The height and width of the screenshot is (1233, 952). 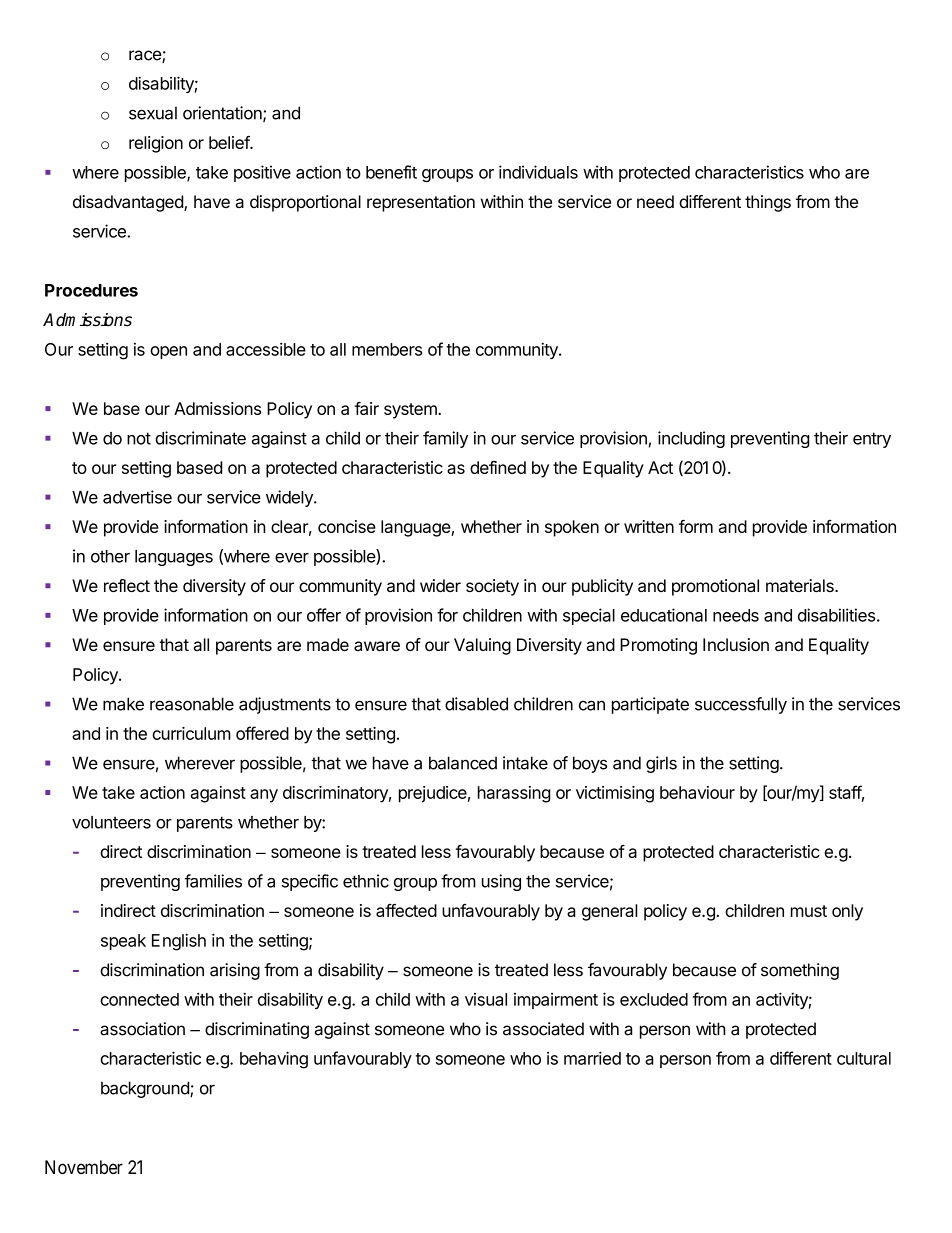 I want to click on including, so click(x=691, y=439).
